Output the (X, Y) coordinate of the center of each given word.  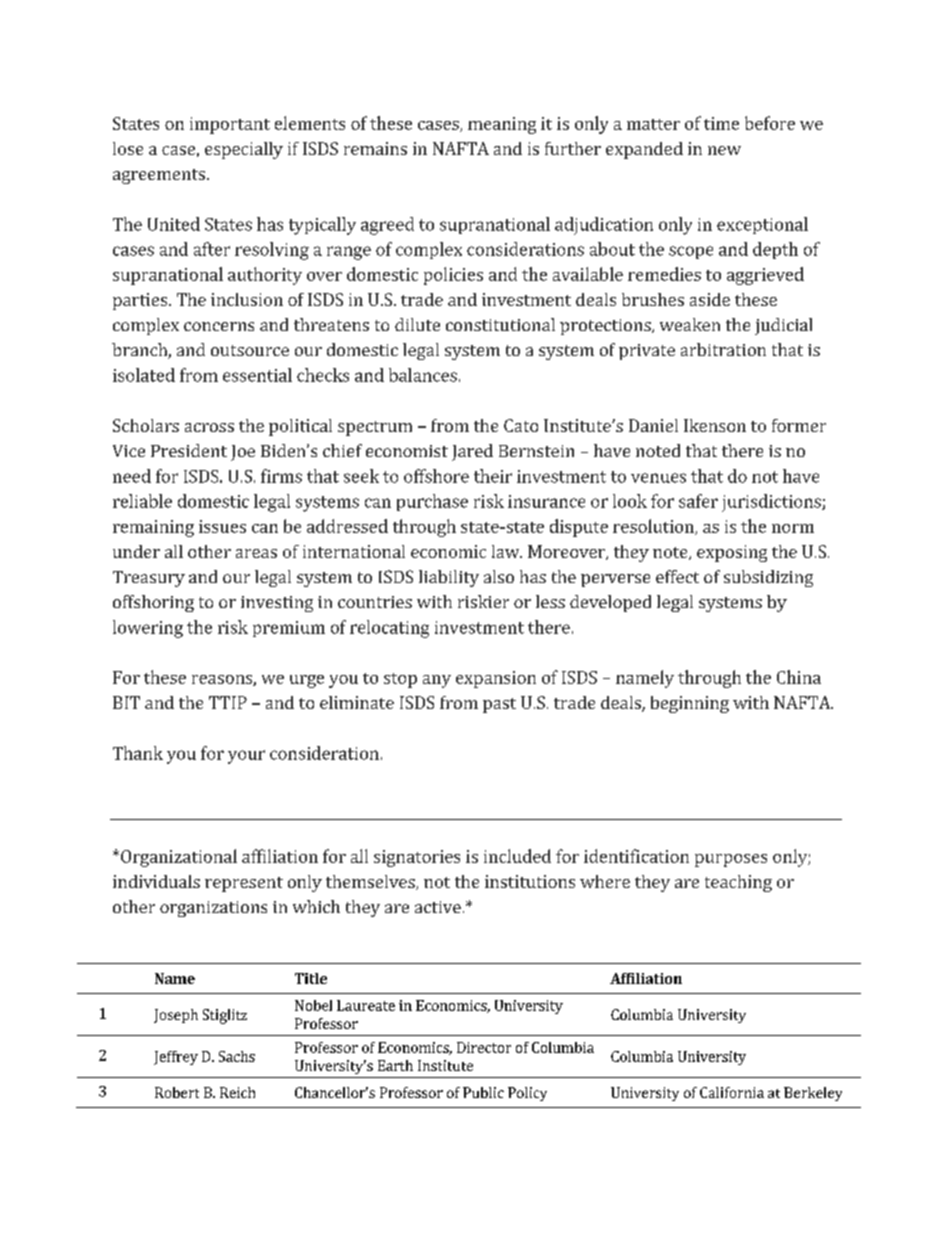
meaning (502, 125)
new (724, 150)
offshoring (153, 603)
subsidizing (768, 578)
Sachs (237, 1056)
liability (449, 578)
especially (244, 150)
